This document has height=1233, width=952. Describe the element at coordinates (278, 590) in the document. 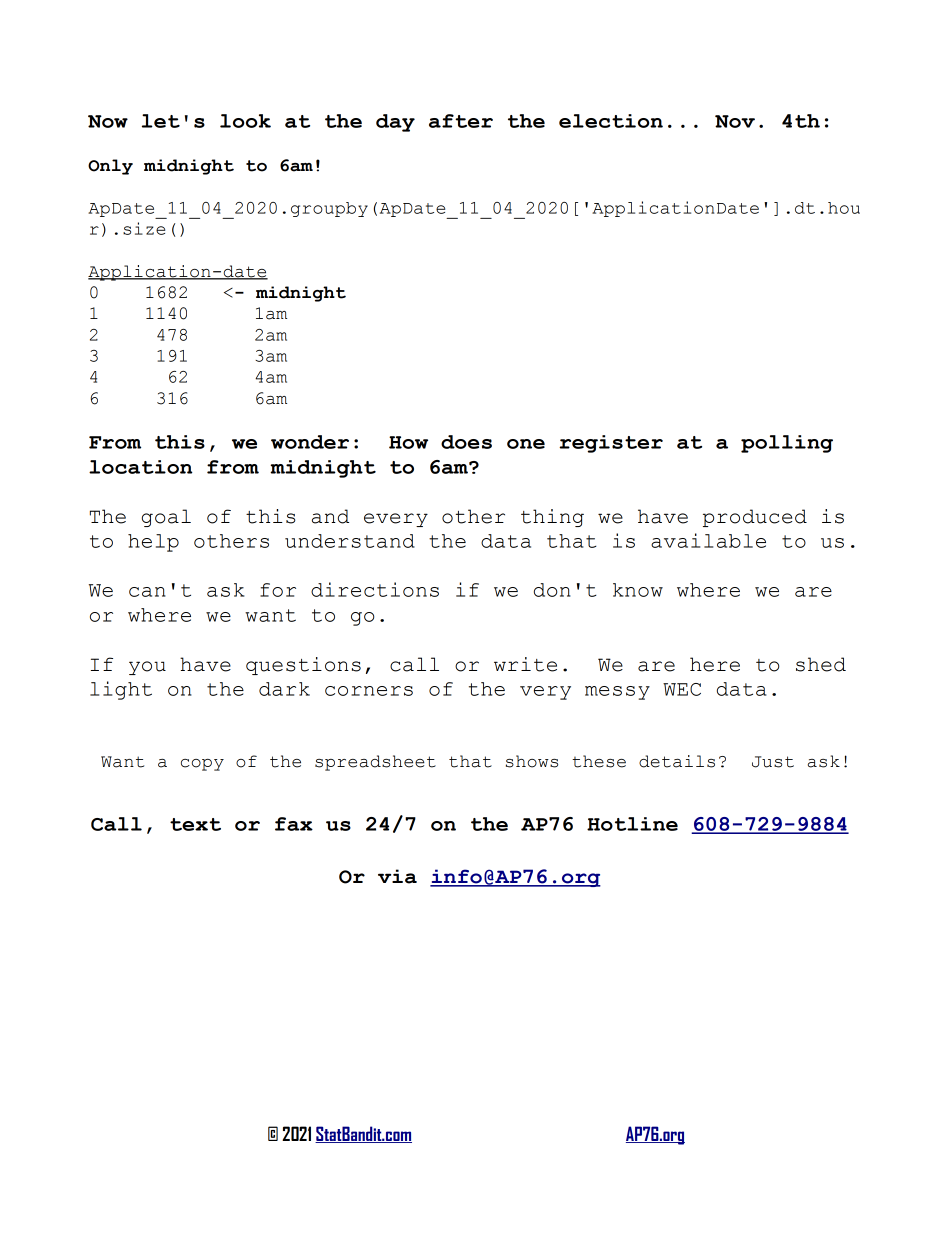

I see `for` at that location.
